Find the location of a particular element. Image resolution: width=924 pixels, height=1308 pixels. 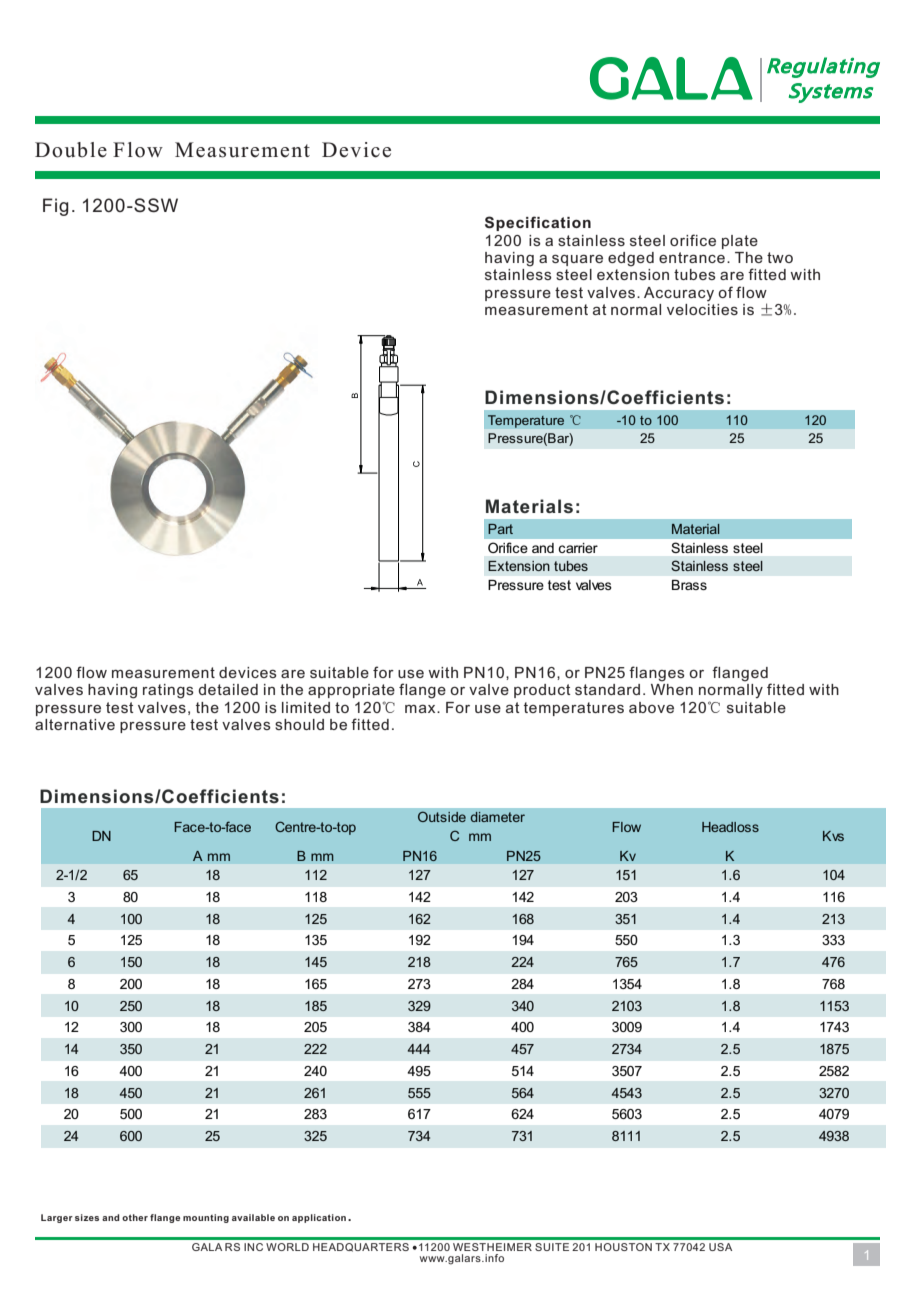

other is located at coordinates (135, 1217).
